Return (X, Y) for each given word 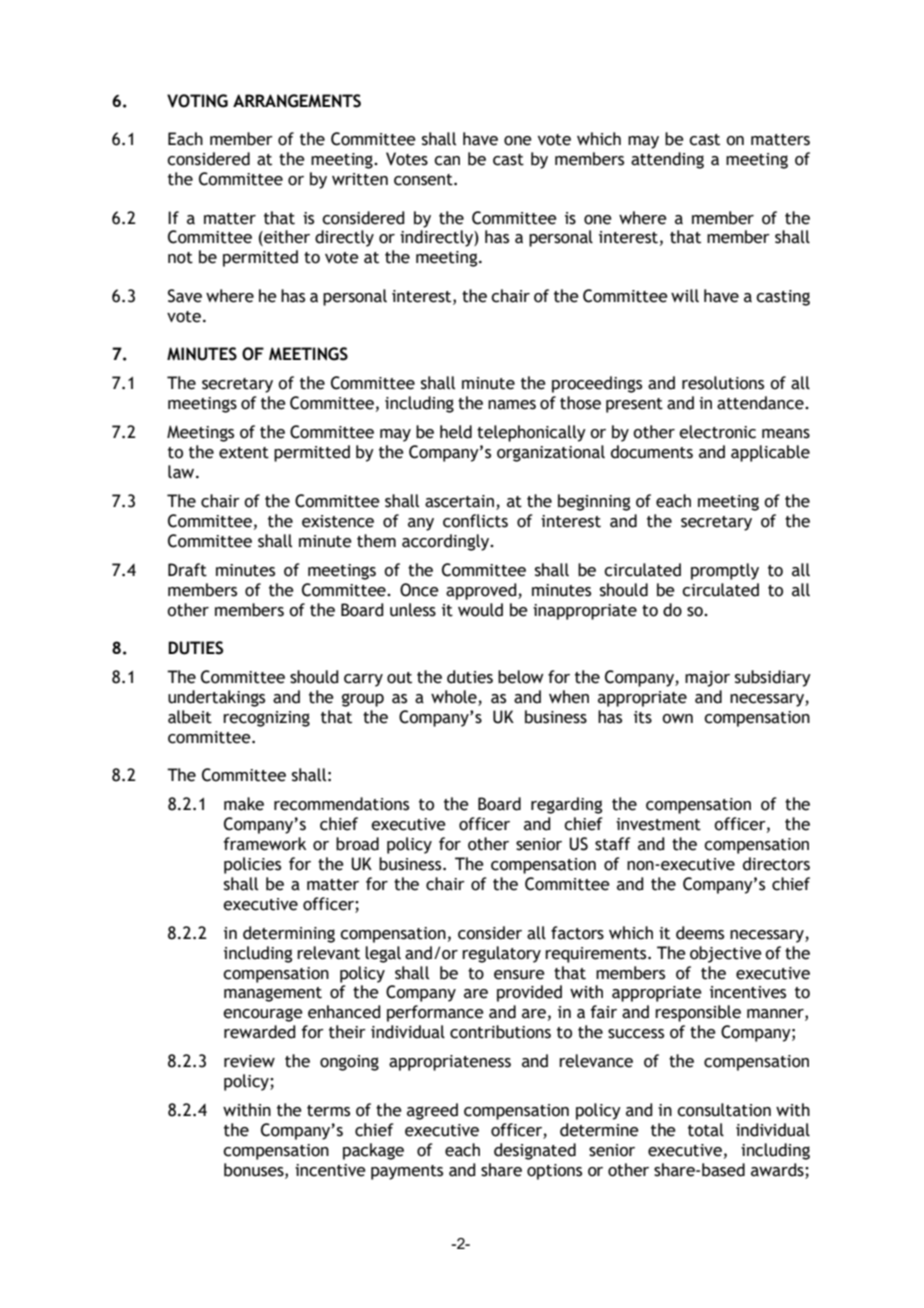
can (447, 161)
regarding (566, 805)
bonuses (255, 1170)
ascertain (459, 501)
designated (535, 1151)
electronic (717, 432)
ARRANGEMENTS (297, 101)
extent (244, 453)
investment (658, 824)
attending (667, 160)
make (244, 804)
